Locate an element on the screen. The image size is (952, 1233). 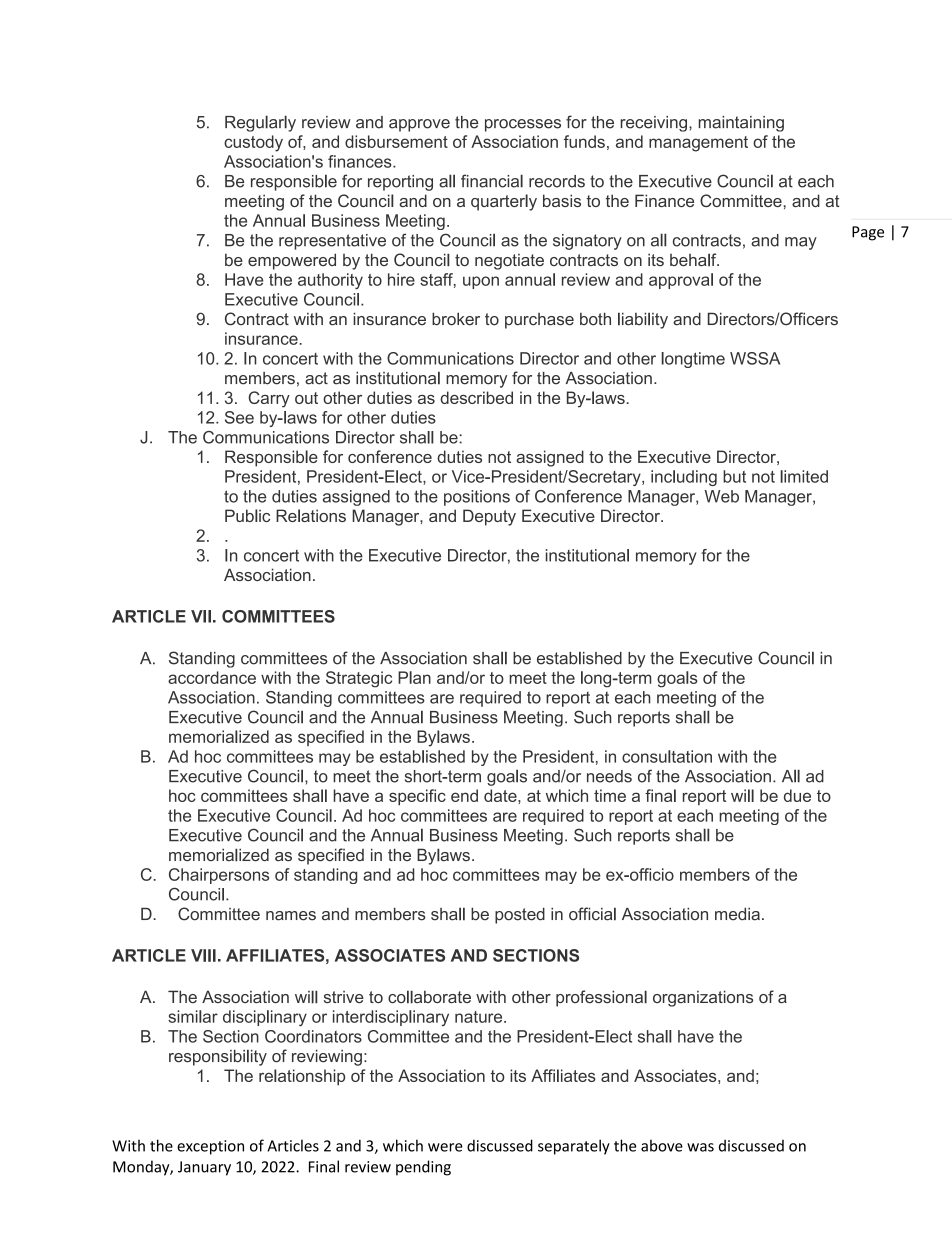
names is located at coordinates (291, 916).
